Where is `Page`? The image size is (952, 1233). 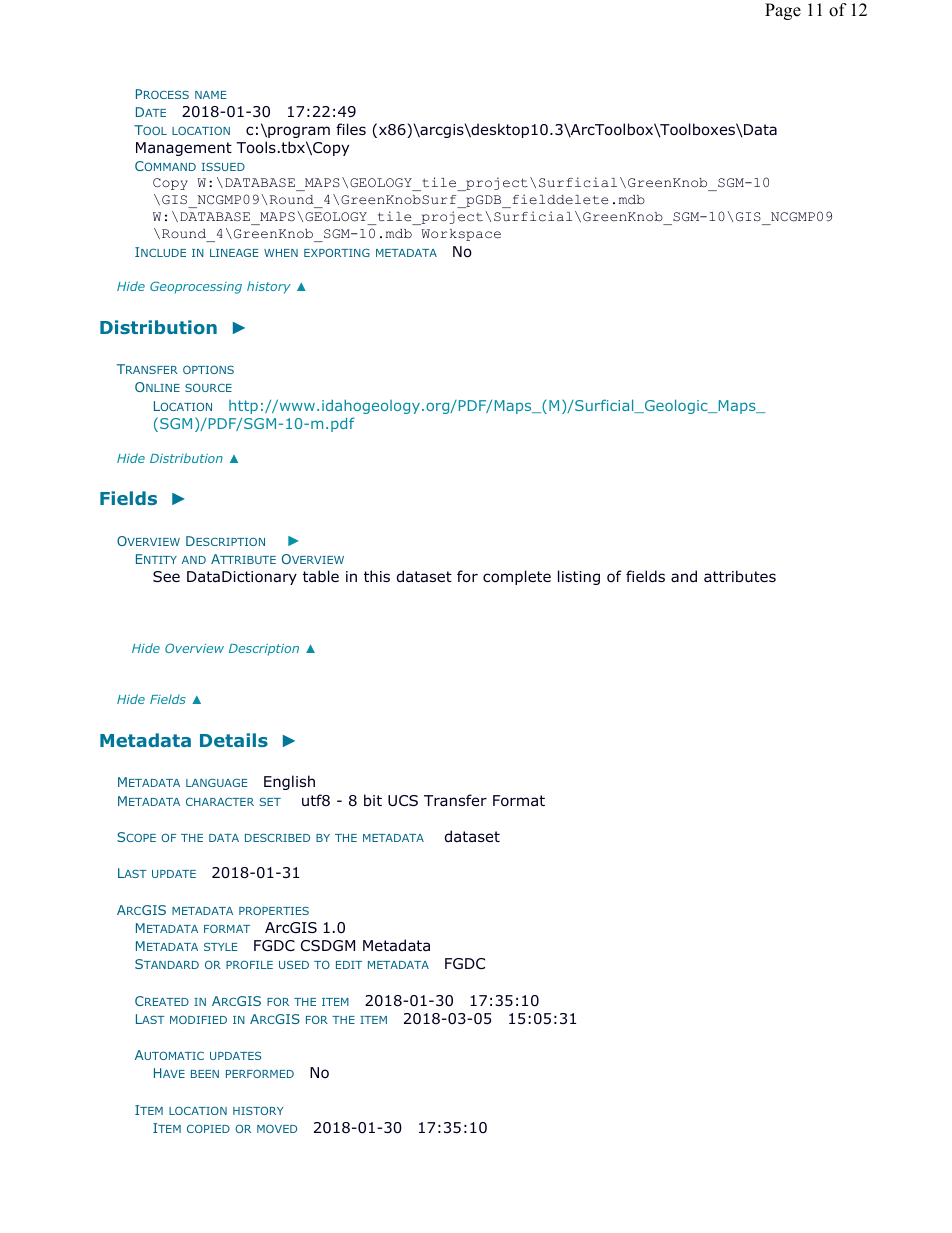
Page is located at coordinates (783, 11).
